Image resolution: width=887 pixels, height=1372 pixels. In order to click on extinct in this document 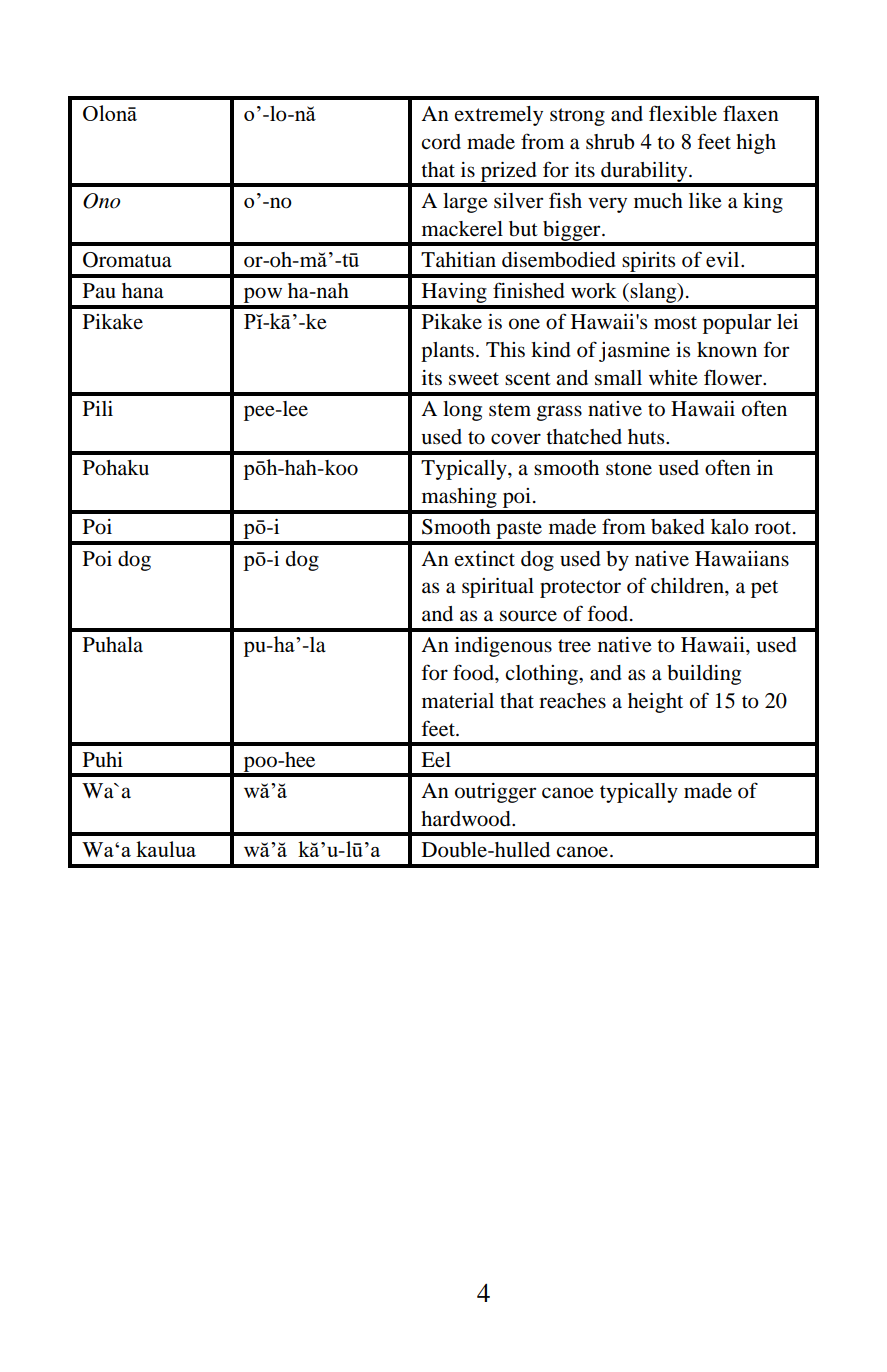, I will do `click(485, 559)`.
